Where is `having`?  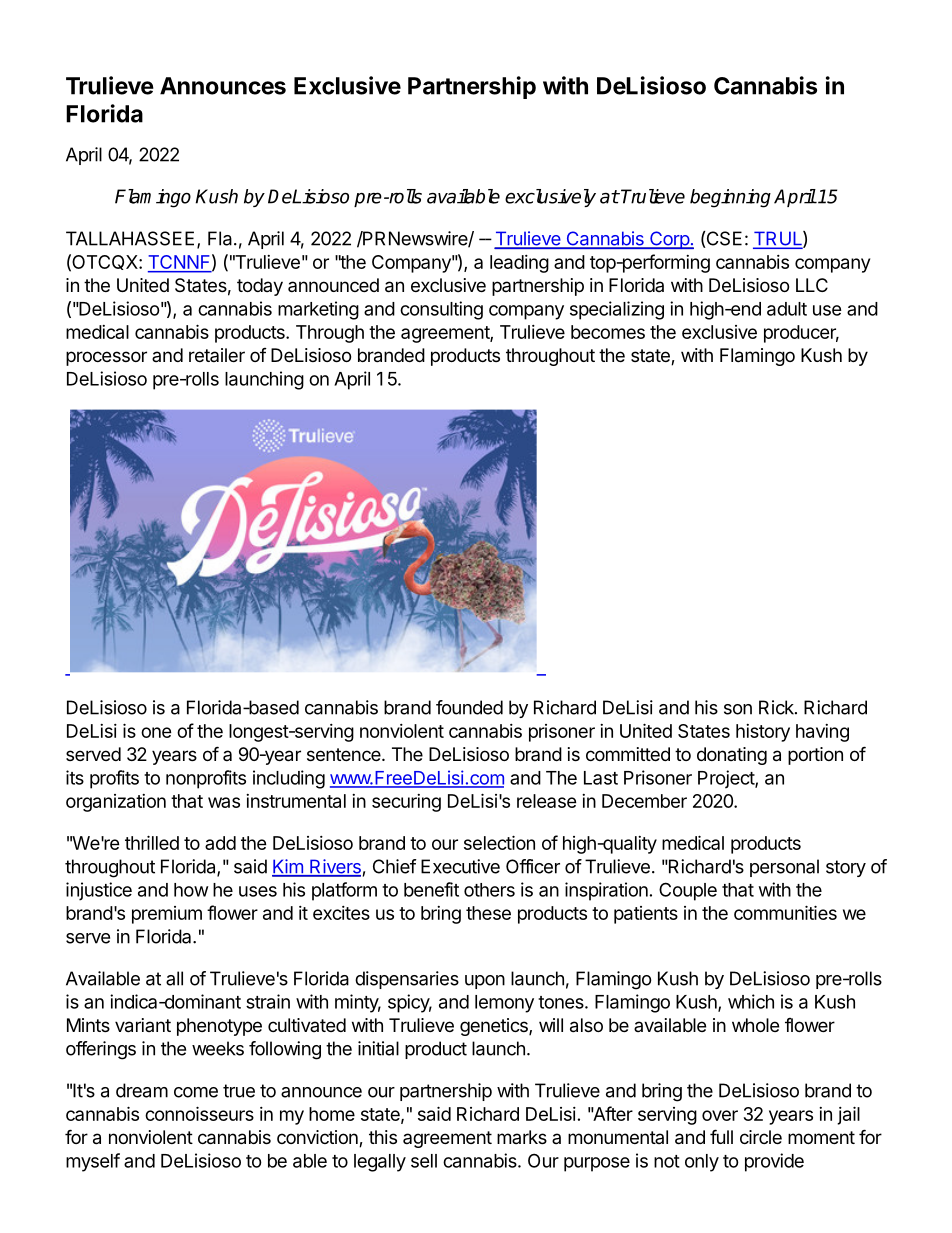 having is located at coordinates (822, 733).
